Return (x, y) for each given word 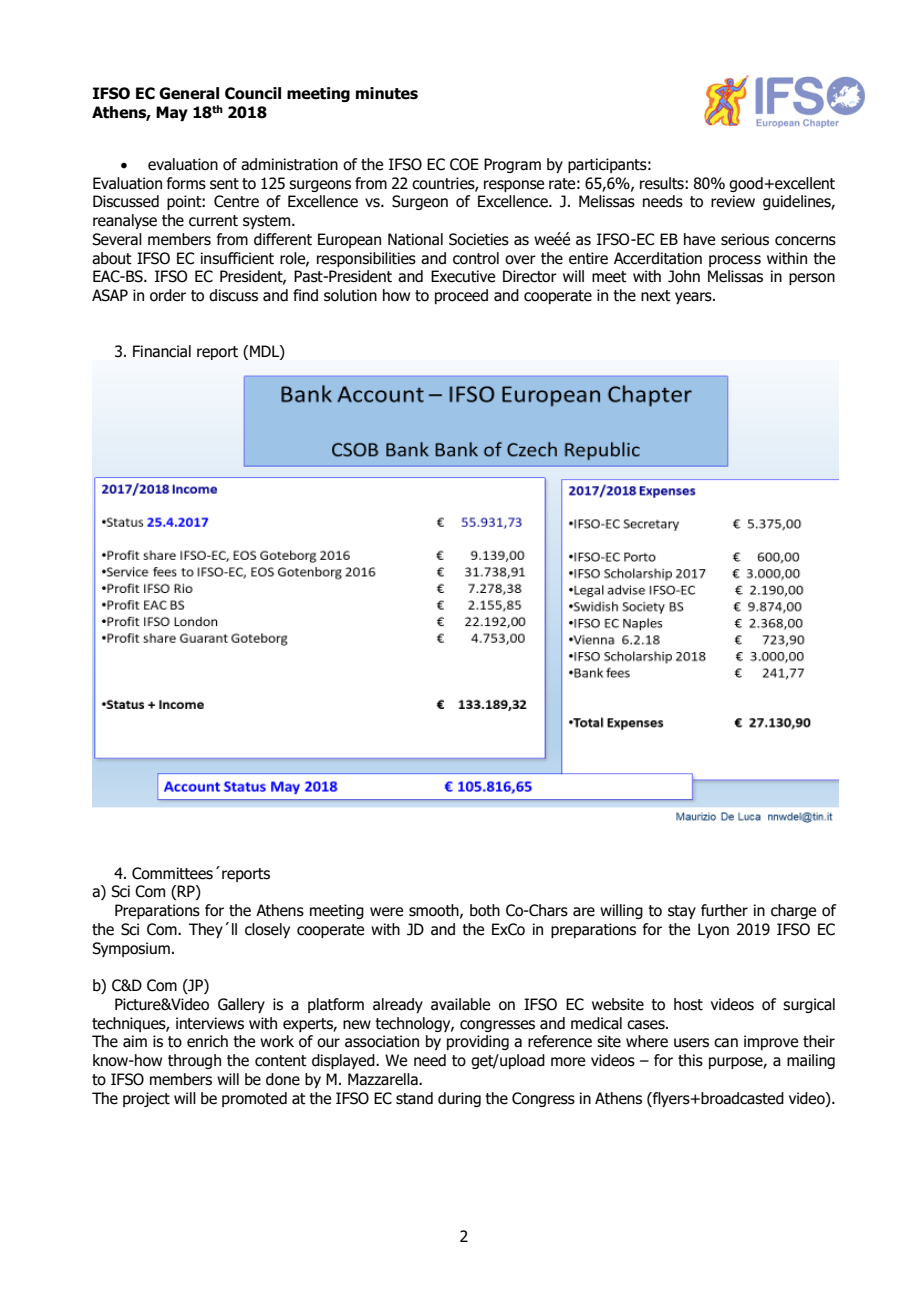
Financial (162, 351)
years (694, 298)
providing (478, 1042)
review (733, 201)
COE (464, 164)
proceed (461, 296)
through (194, 1061)
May (172, 113)
